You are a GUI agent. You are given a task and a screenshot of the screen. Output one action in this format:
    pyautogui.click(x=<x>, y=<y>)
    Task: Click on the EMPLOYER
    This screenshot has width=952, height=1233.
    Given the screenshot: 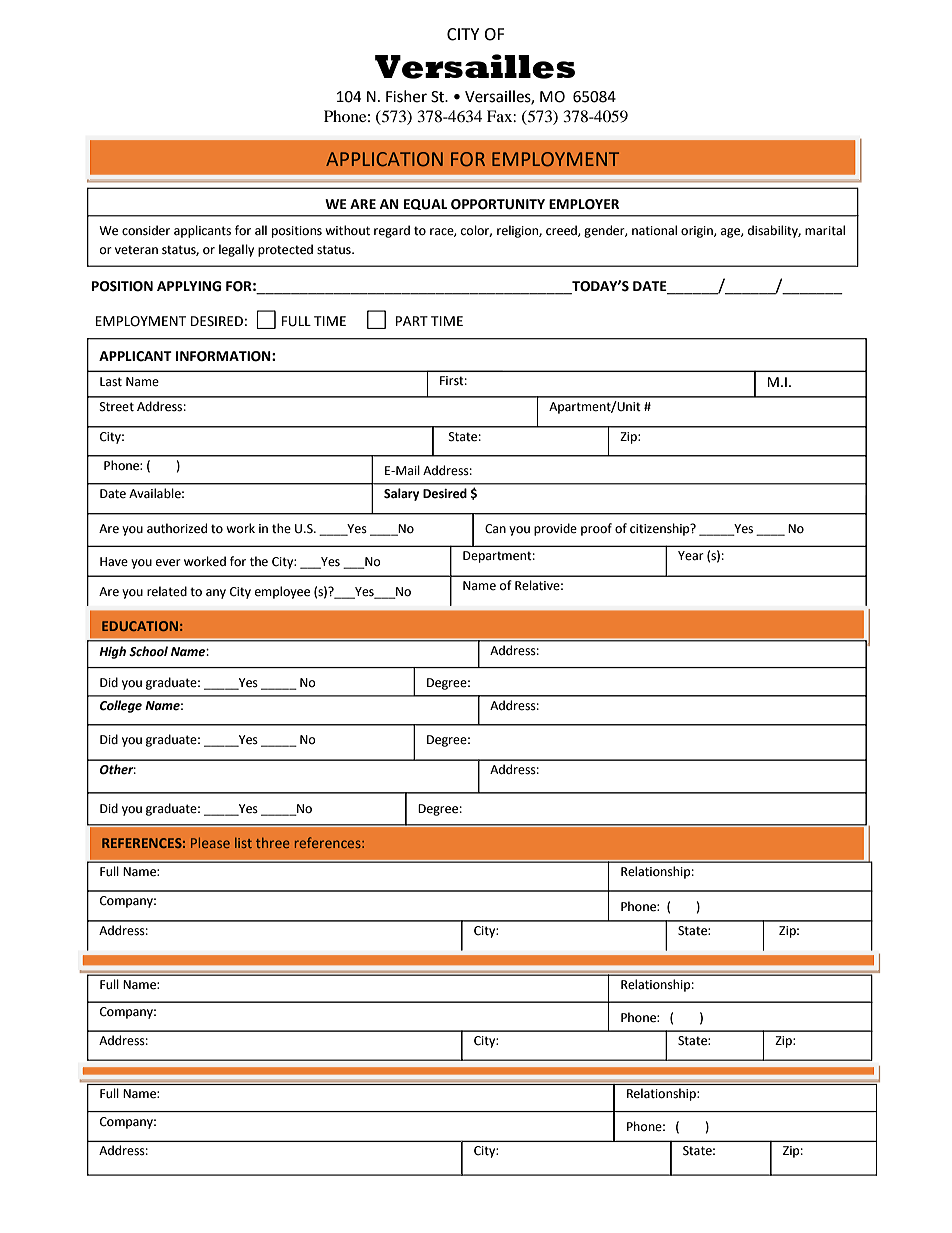 What is the action you would take?
    pyautogui.click(x=584, y=204)
